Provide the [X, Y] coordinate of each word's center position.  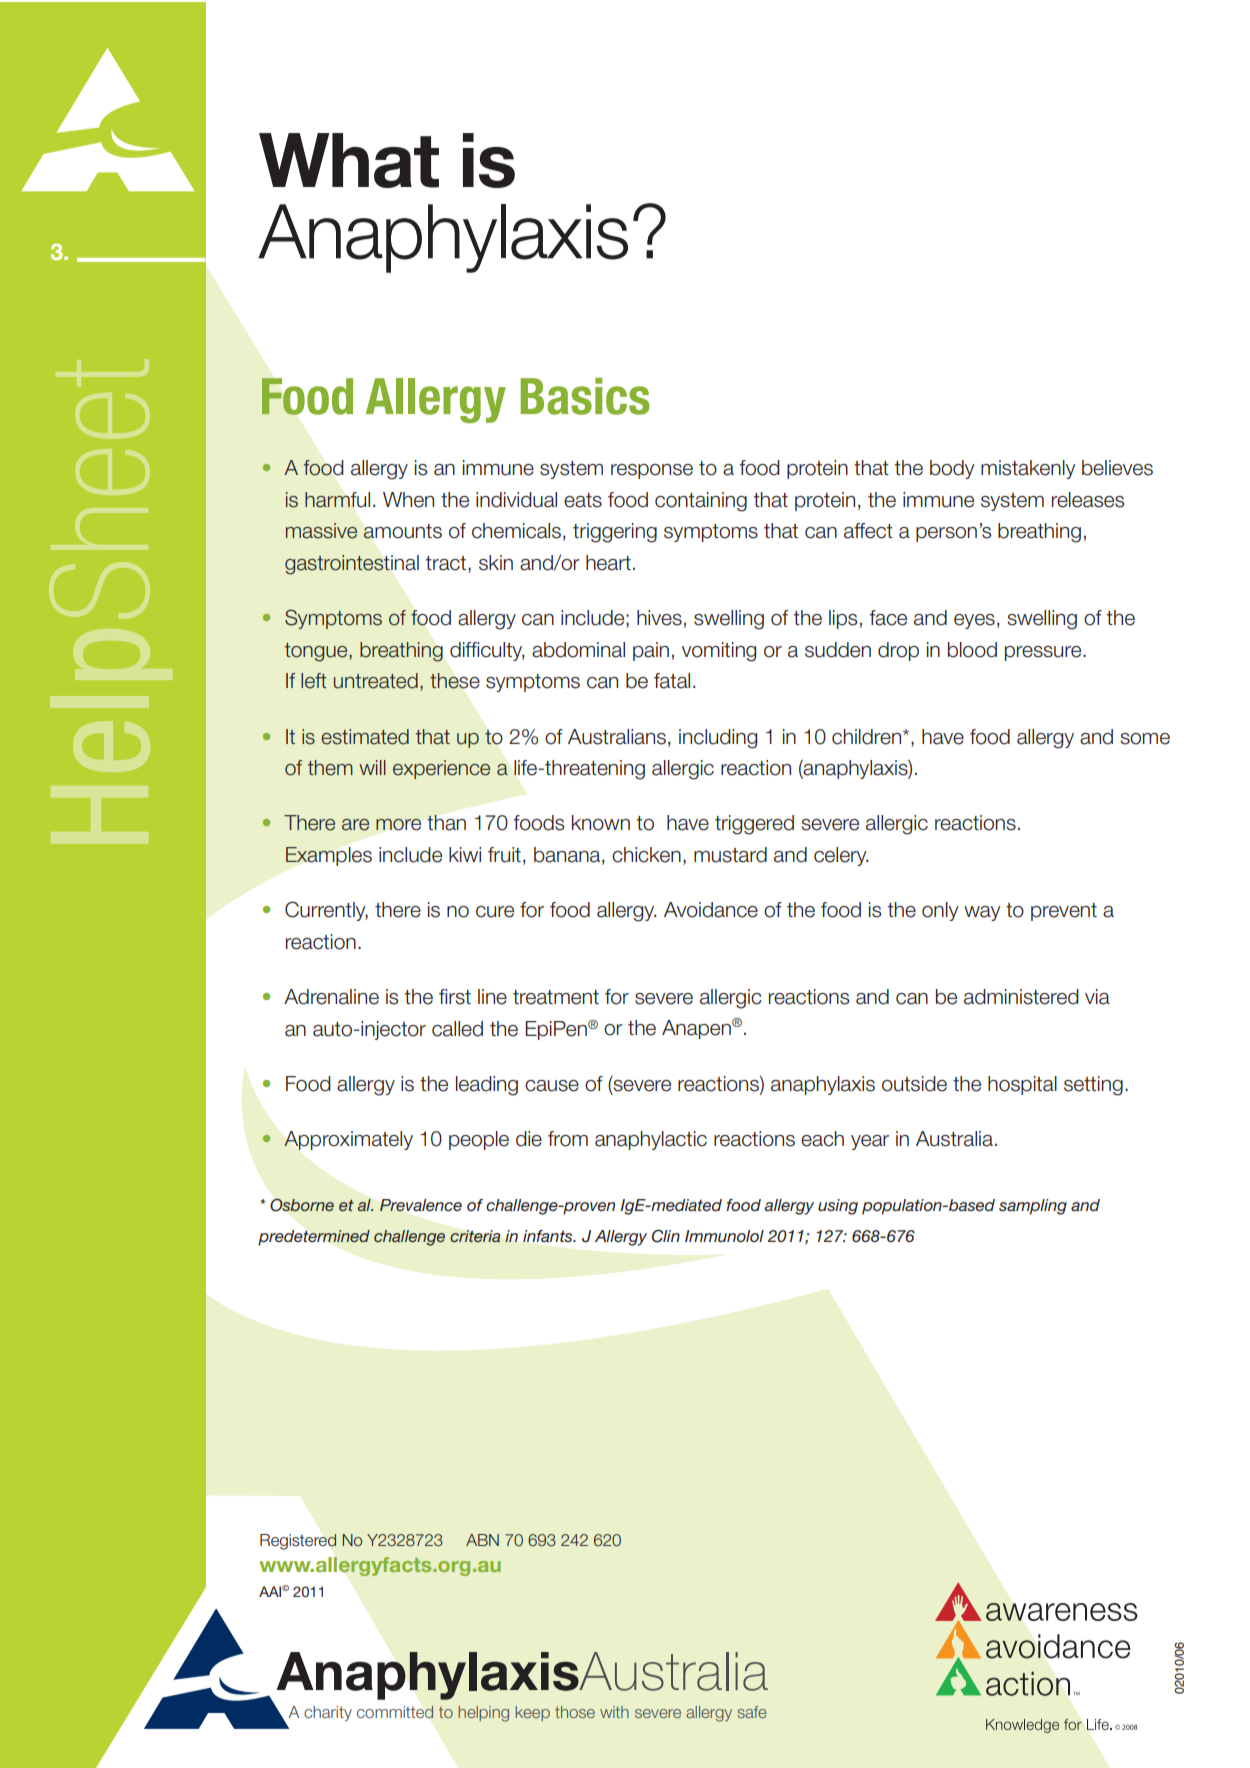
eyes [974, 621]
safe [752, 1712]
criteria [475, 1236]
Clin [666, 1236]
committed [395, 1711]
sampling [1033, 1207]
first [455, 997]
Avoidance [711, 910]
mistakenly [1028, 469]
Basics [585, 396]
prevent [1064, 912]
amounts [402, 531]
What [349, 160]
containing [701, 502]
